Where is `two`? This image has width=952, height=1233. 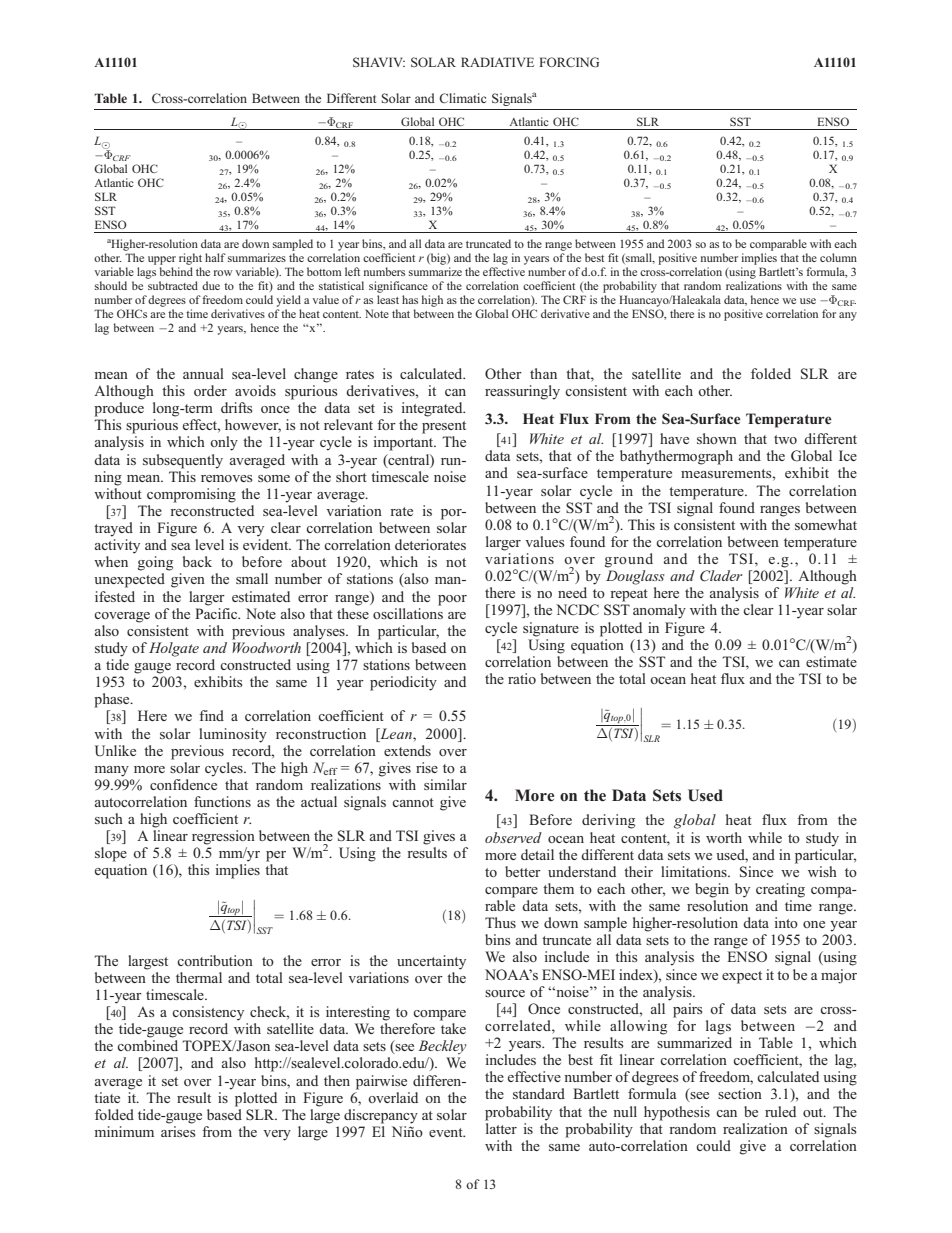
two is located at coordinates (785, 439).
